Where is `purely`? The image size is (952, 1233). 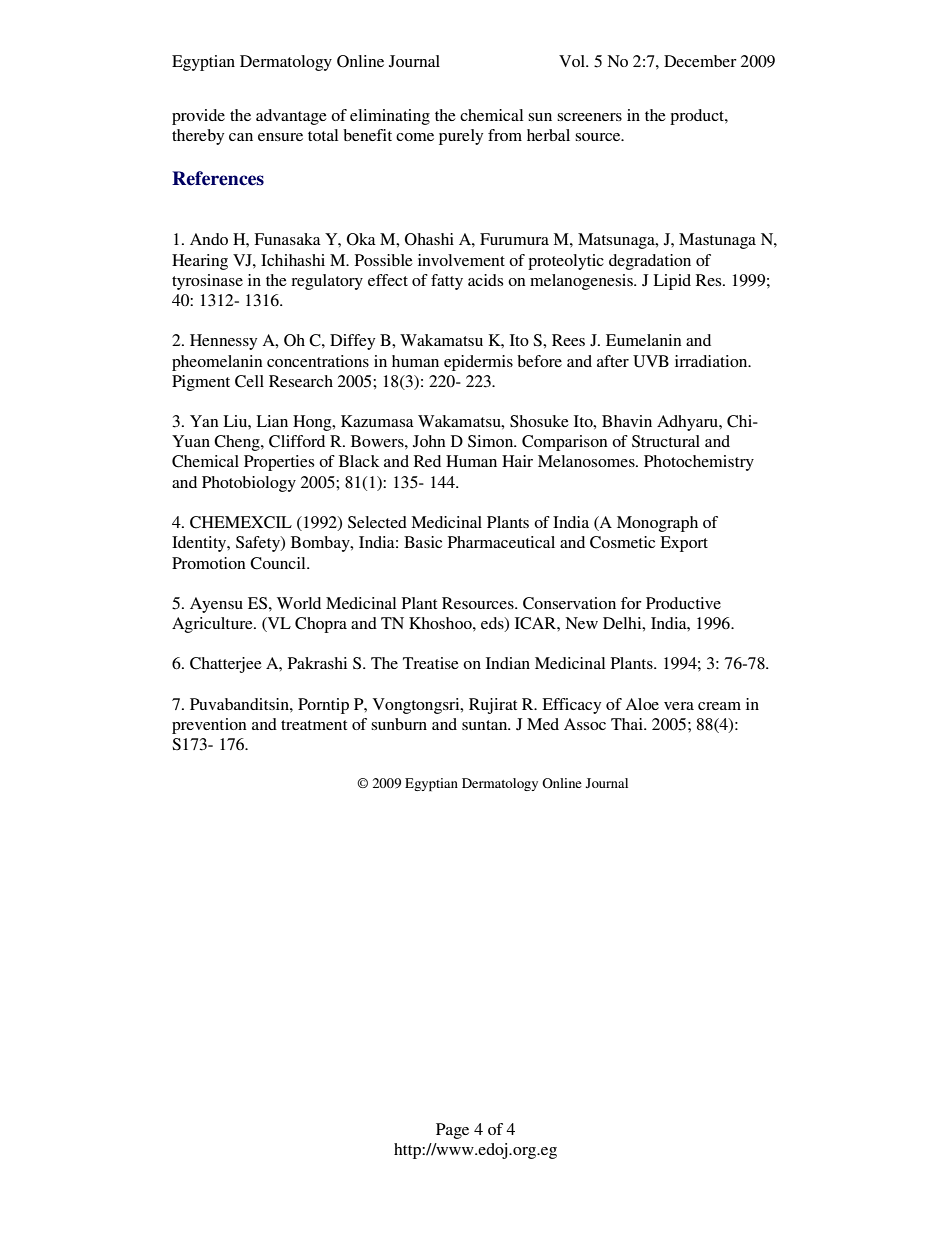
purely is located at coordinates (461, 137).
